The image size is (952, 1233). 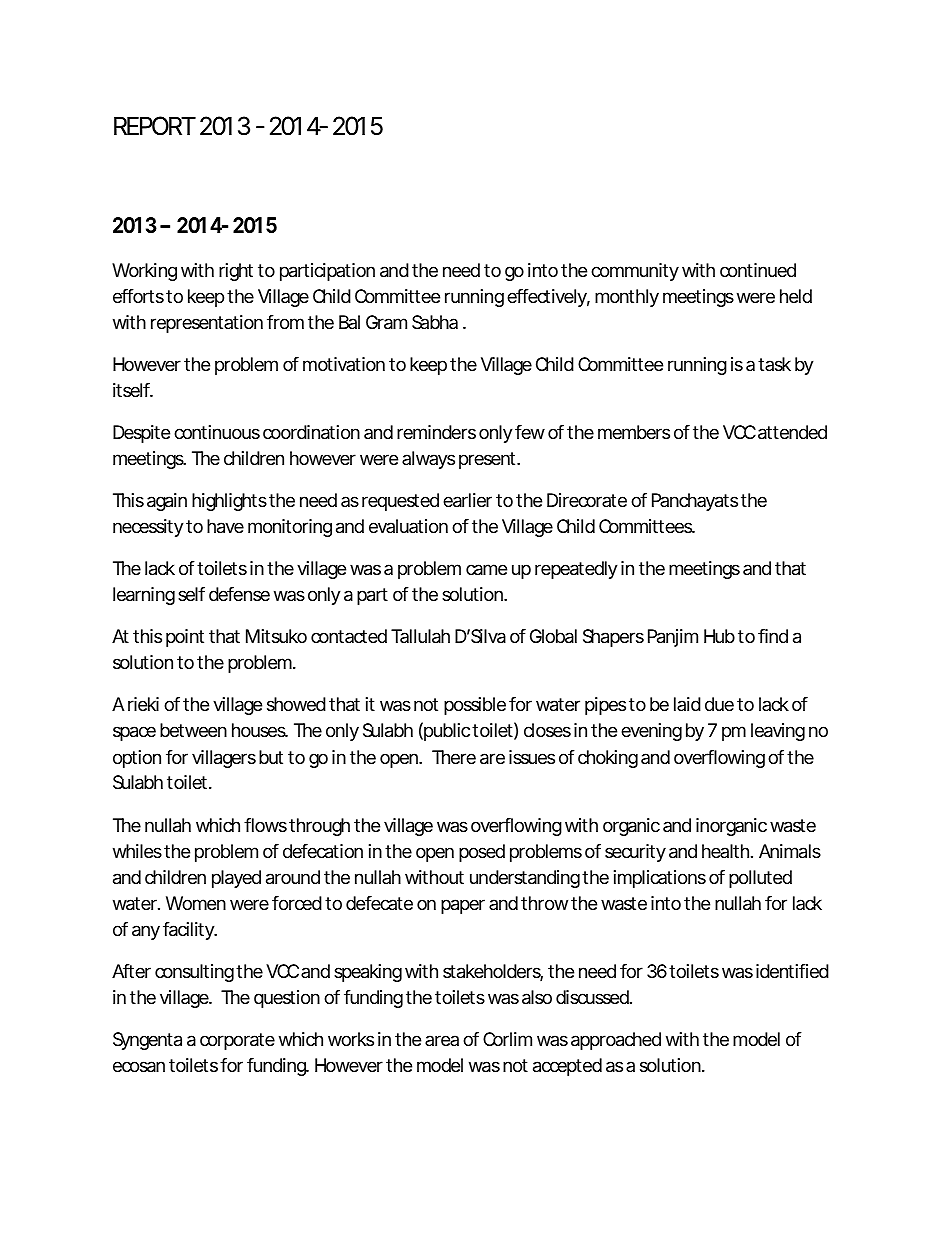 I want to click on community, so click(x=635, y=272).
